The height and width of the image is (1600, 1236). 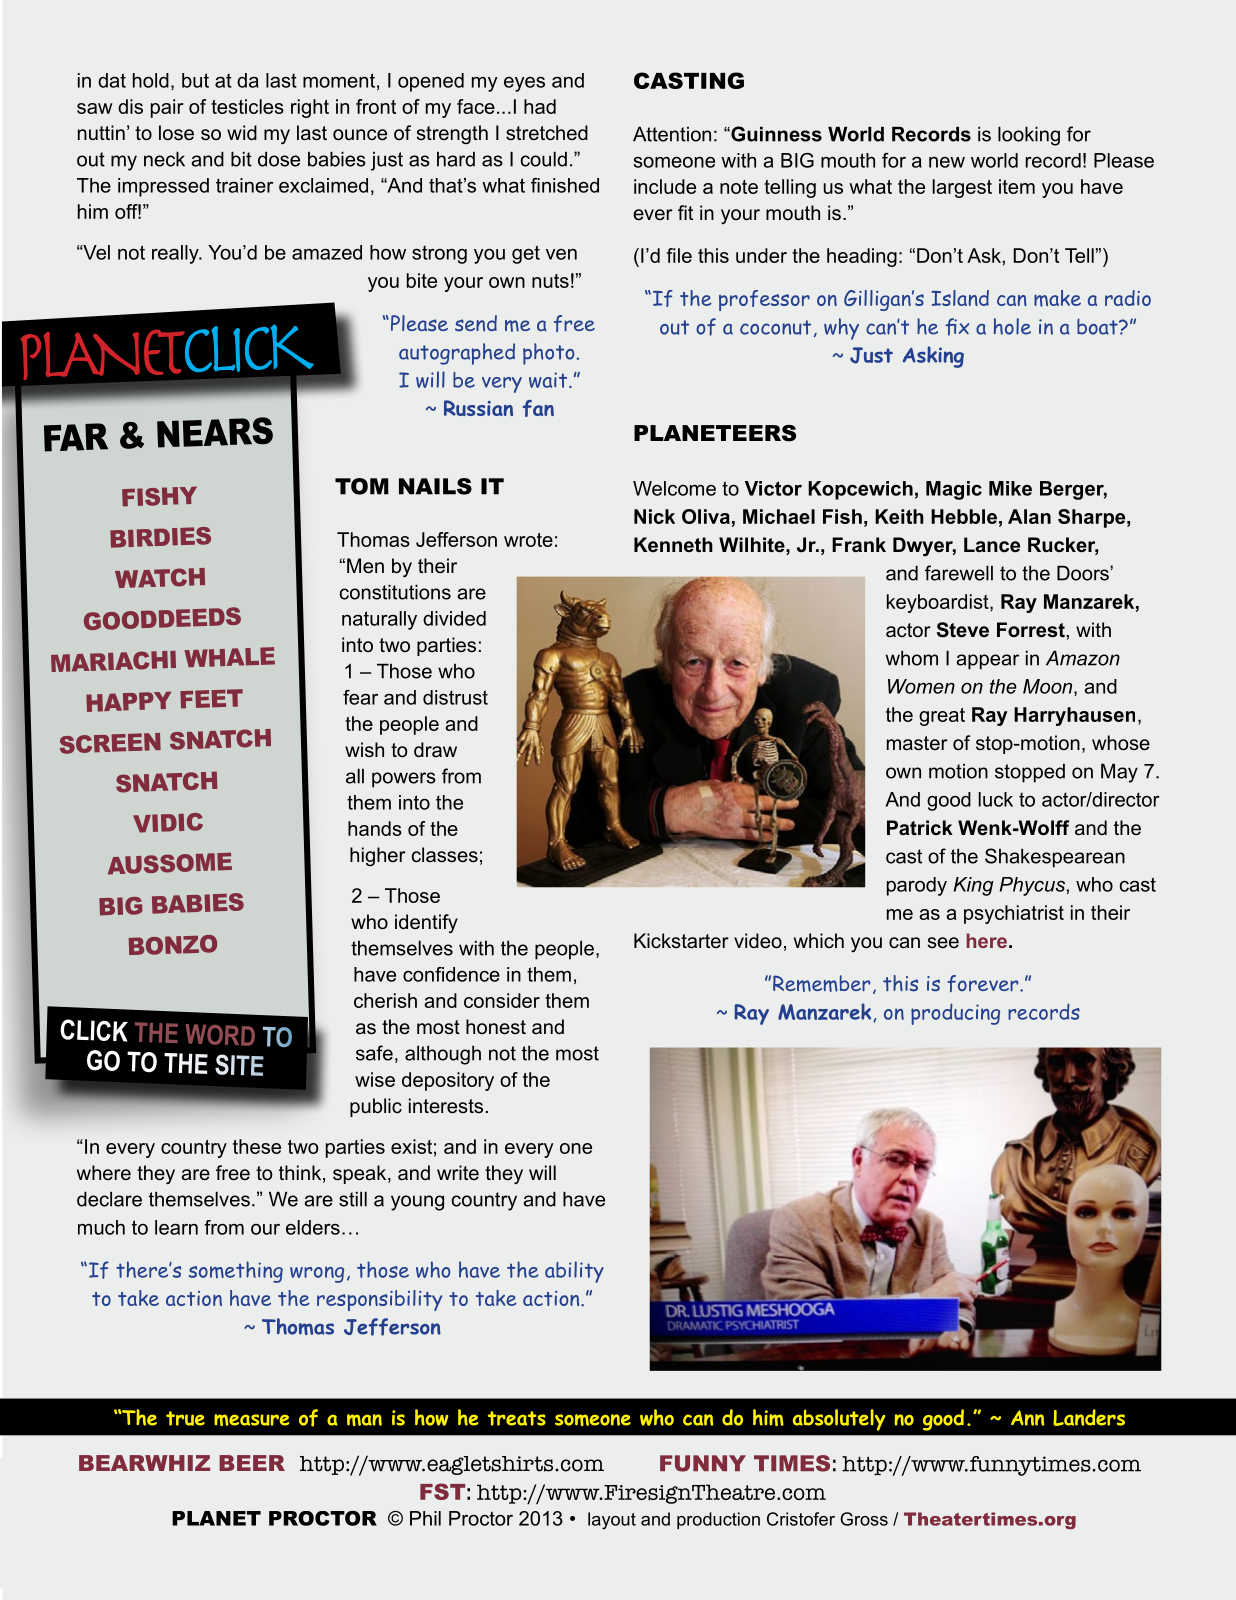 I want to click on these, so click(x=257, y=1146).
